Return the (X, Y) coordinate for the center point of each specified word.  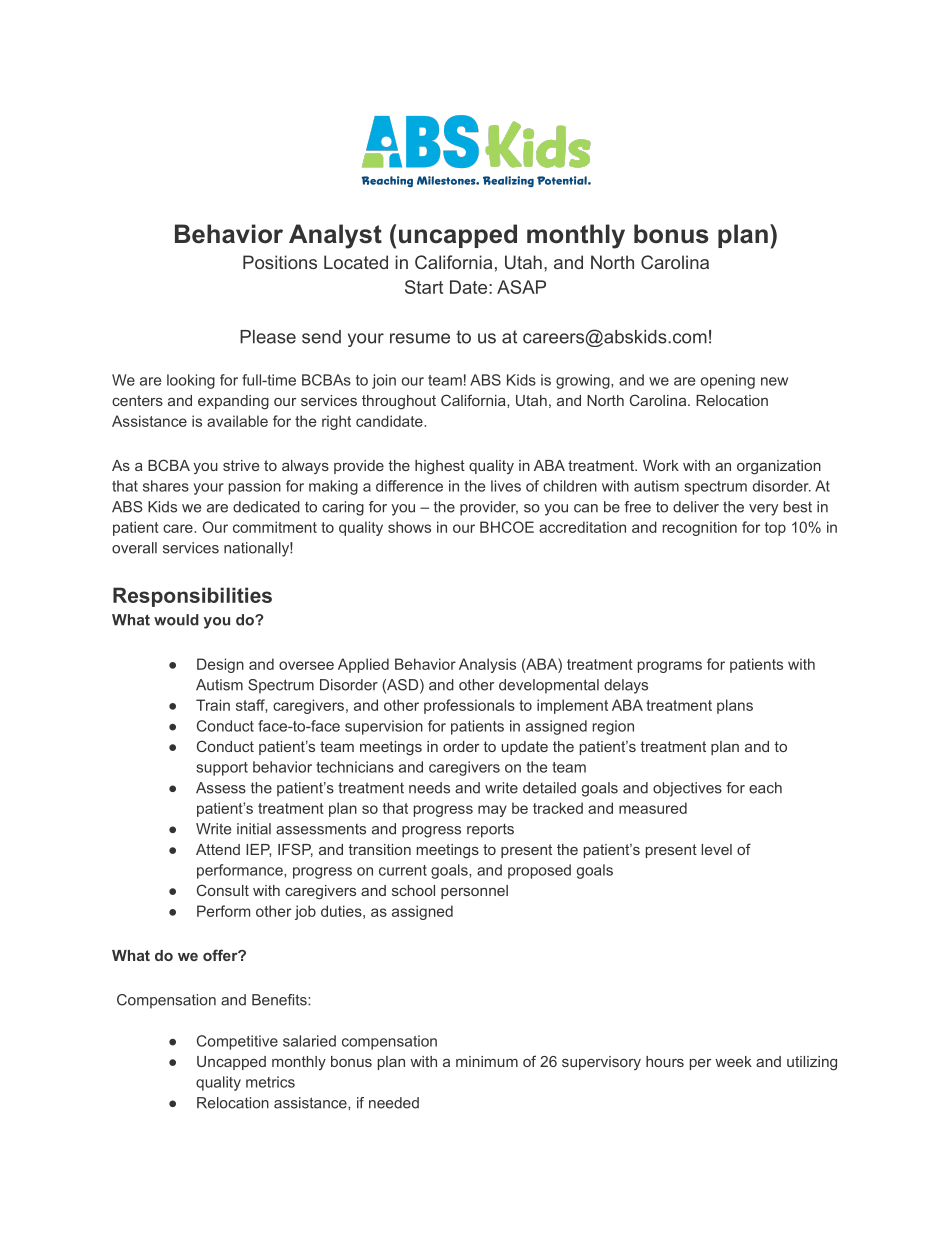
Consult (223, 890)
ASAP (521, 287)
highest (440, 467)
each (765, 788)
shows (409, 527)
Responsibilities (192, 597)
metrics (270, 1082)
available (237, 421)
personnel (474, 892)
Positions (280, 262)
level (716, 849)
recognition (700, 528)
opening (728, 381)
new (774, 381)
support (222, 769)
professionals (469, 706)
